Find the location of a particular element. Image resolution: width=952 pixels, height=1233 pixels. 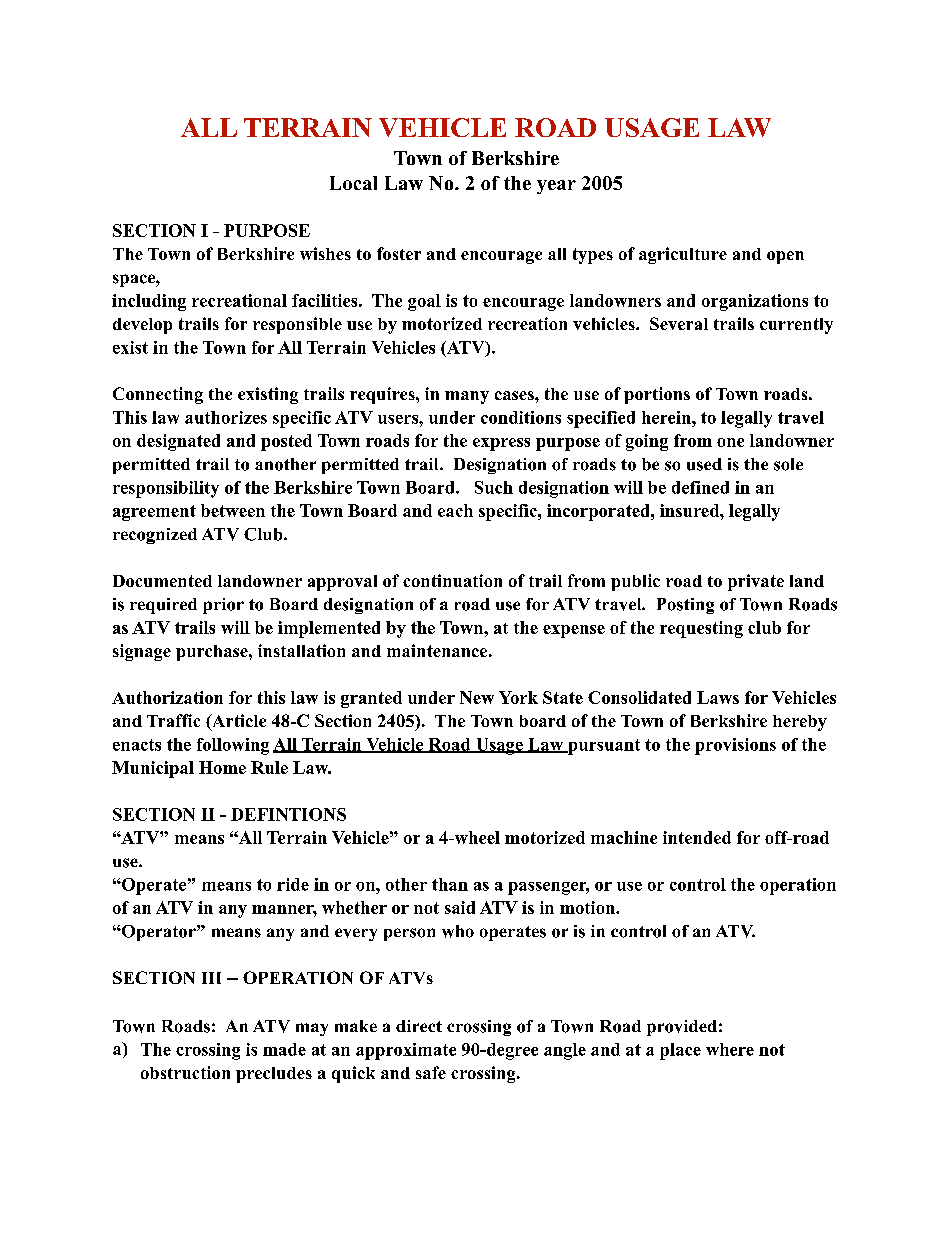

authorizes is located at coordinates (226, 417).
